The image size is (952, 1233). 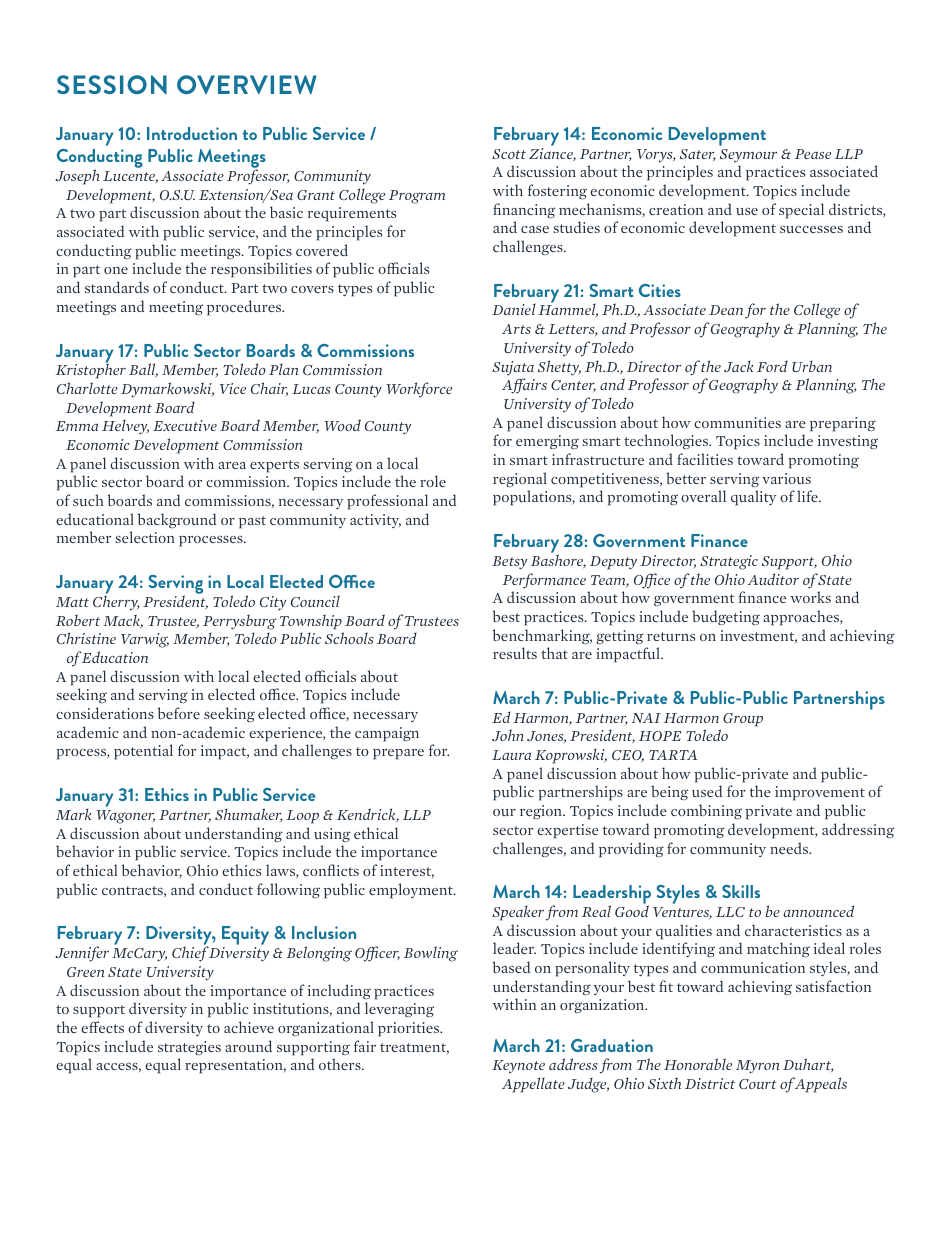 I want to click on potential, so click(x=143, y=752).
